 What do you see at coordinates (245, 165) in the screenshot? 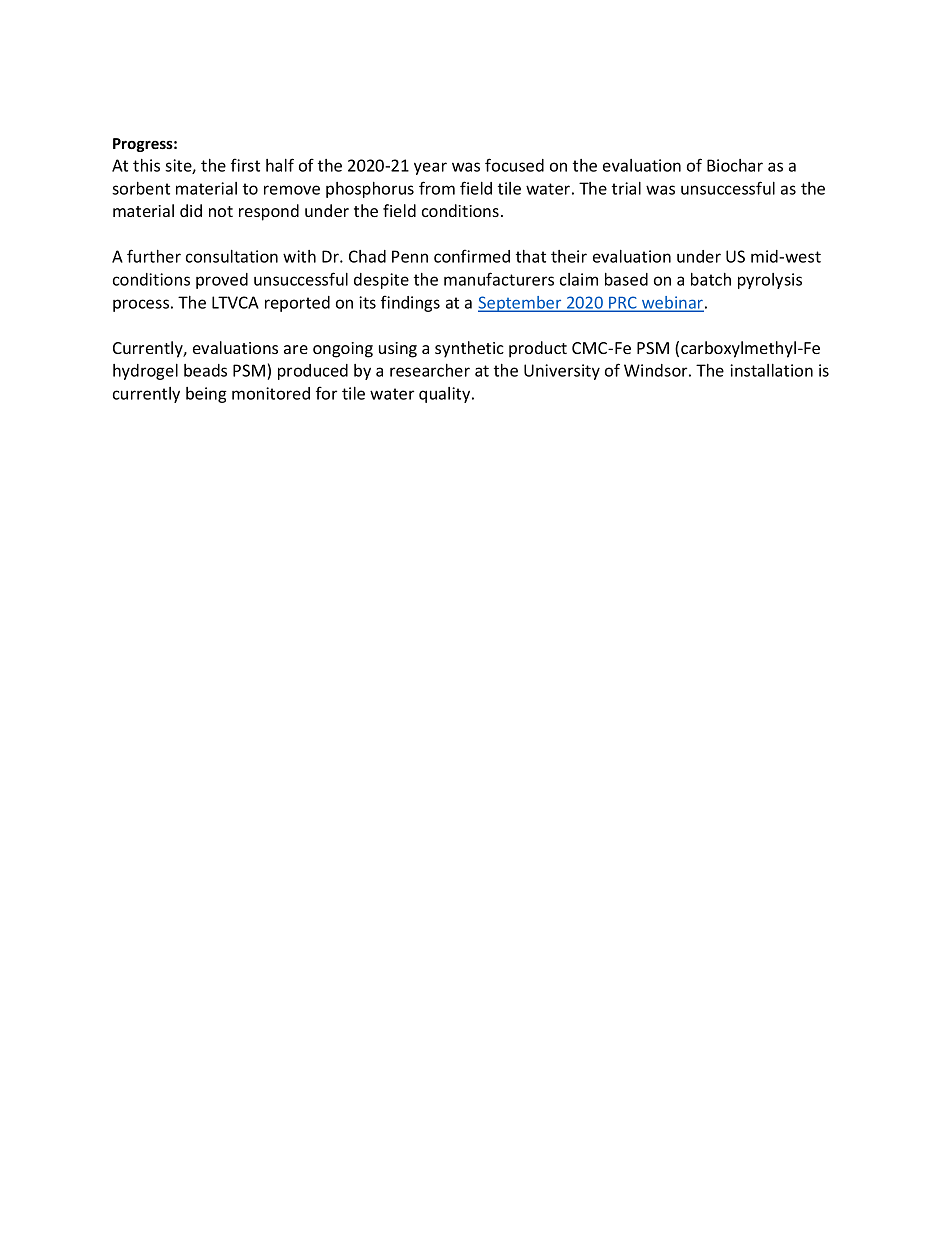
I see `first` at bounding box center [245, 165].
